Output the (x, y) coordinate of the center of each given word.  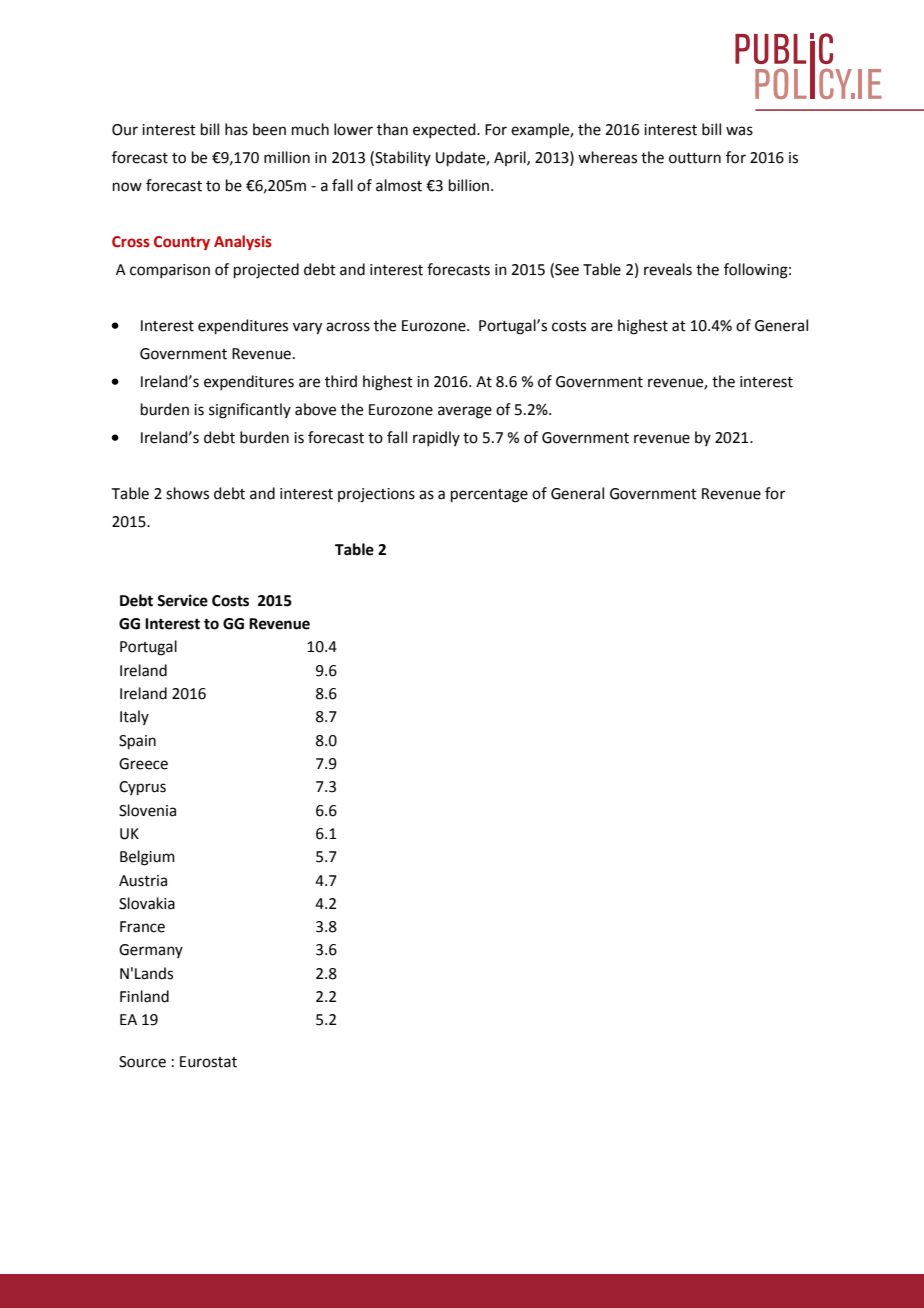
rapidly (436, 438)
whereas (607, 157)
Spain (137, 742)
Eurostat (208, 1062)
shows (187, 493)
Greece (143, 764)
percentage (489, 496)
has (236, 129)
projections (376, 495)
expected (445, 130)
